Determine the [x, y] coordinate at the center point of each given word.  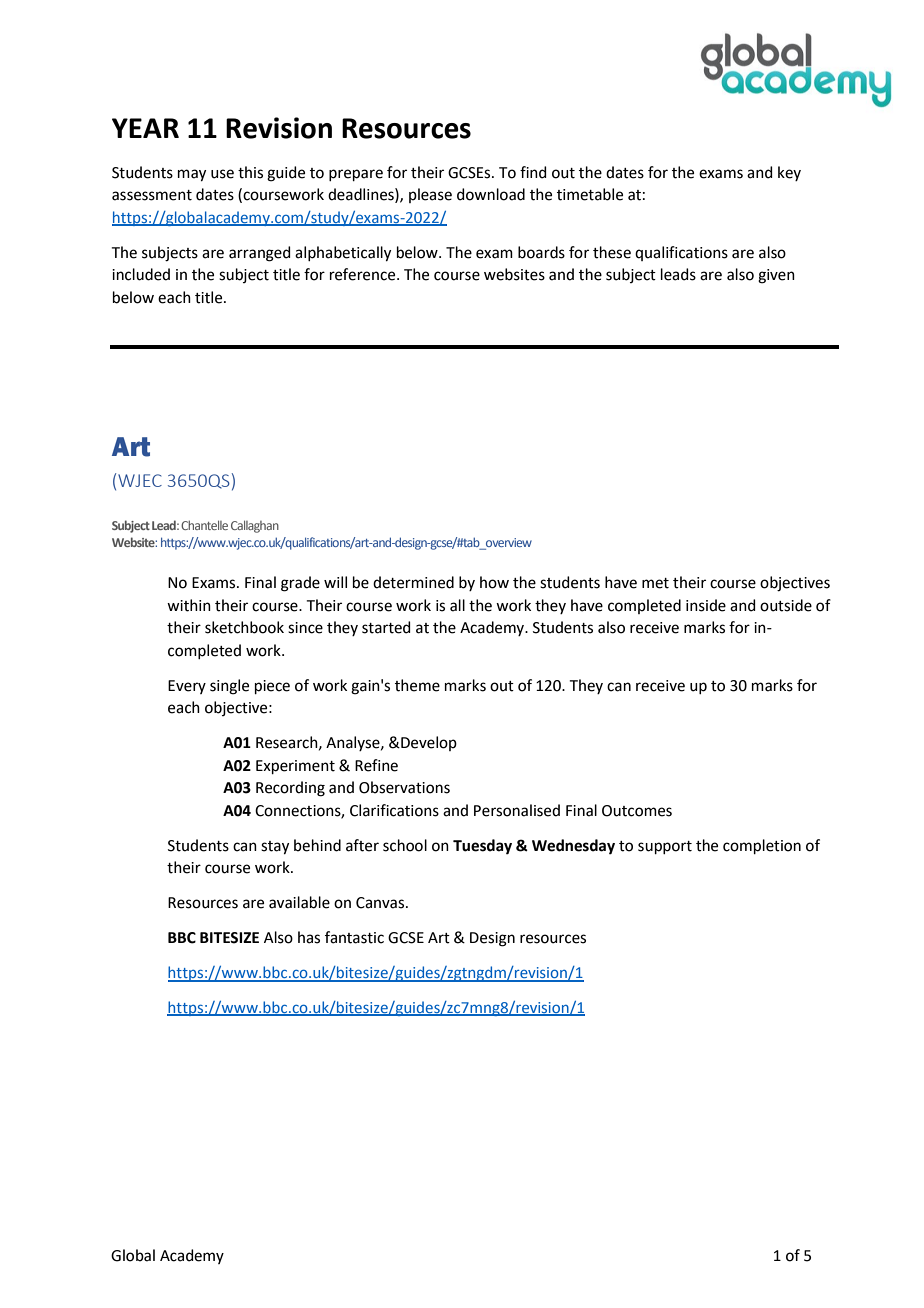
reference [364, 274]
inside [706, 605]
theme [417, 685]
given [776, 276]
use [222, 174]
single [229, 687]
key [789, 173]
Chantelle [204, 525]
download [491, 194]
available [299, 902]
